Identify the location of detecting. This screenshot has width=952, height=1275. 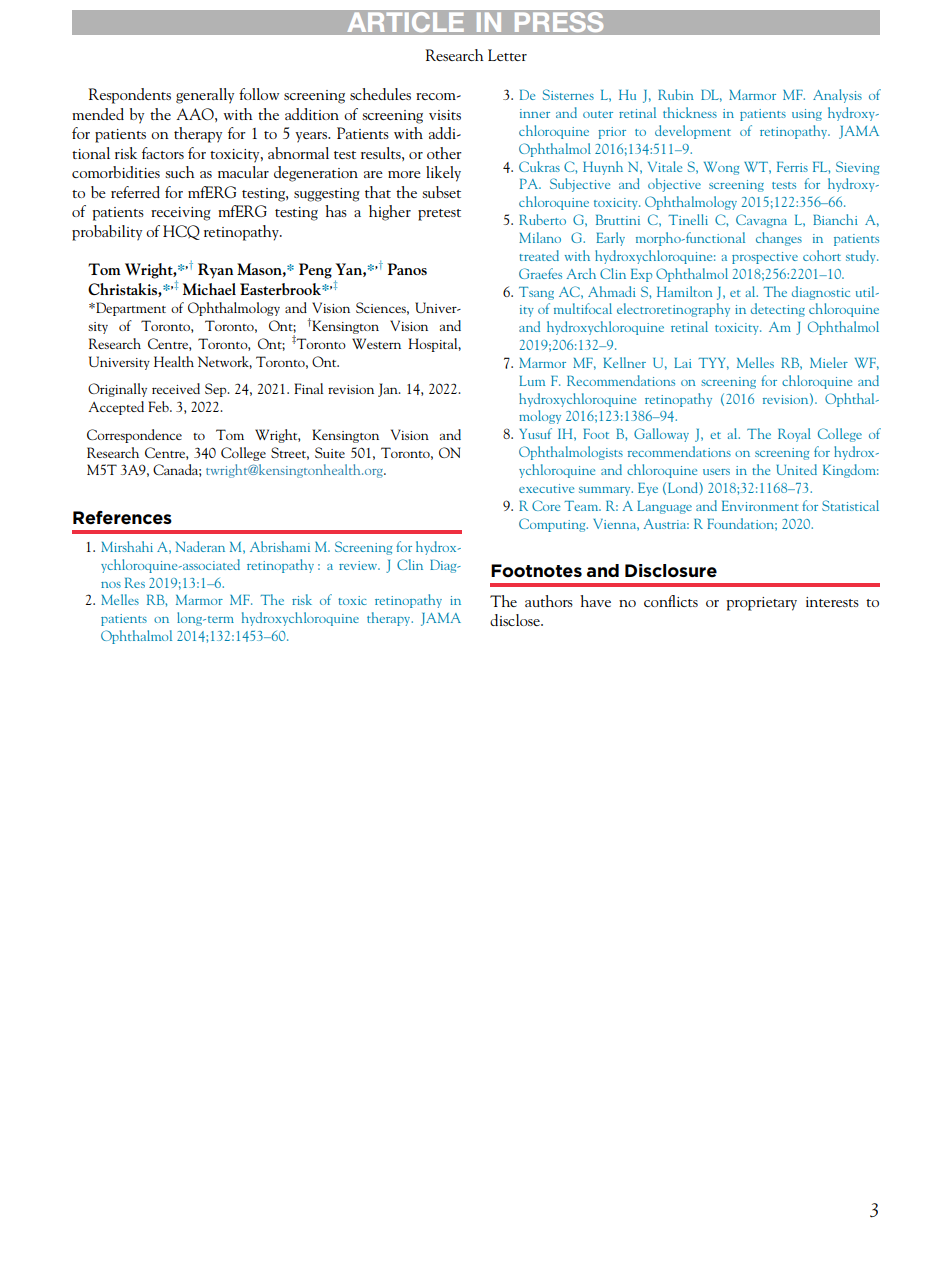
(778, 310).
